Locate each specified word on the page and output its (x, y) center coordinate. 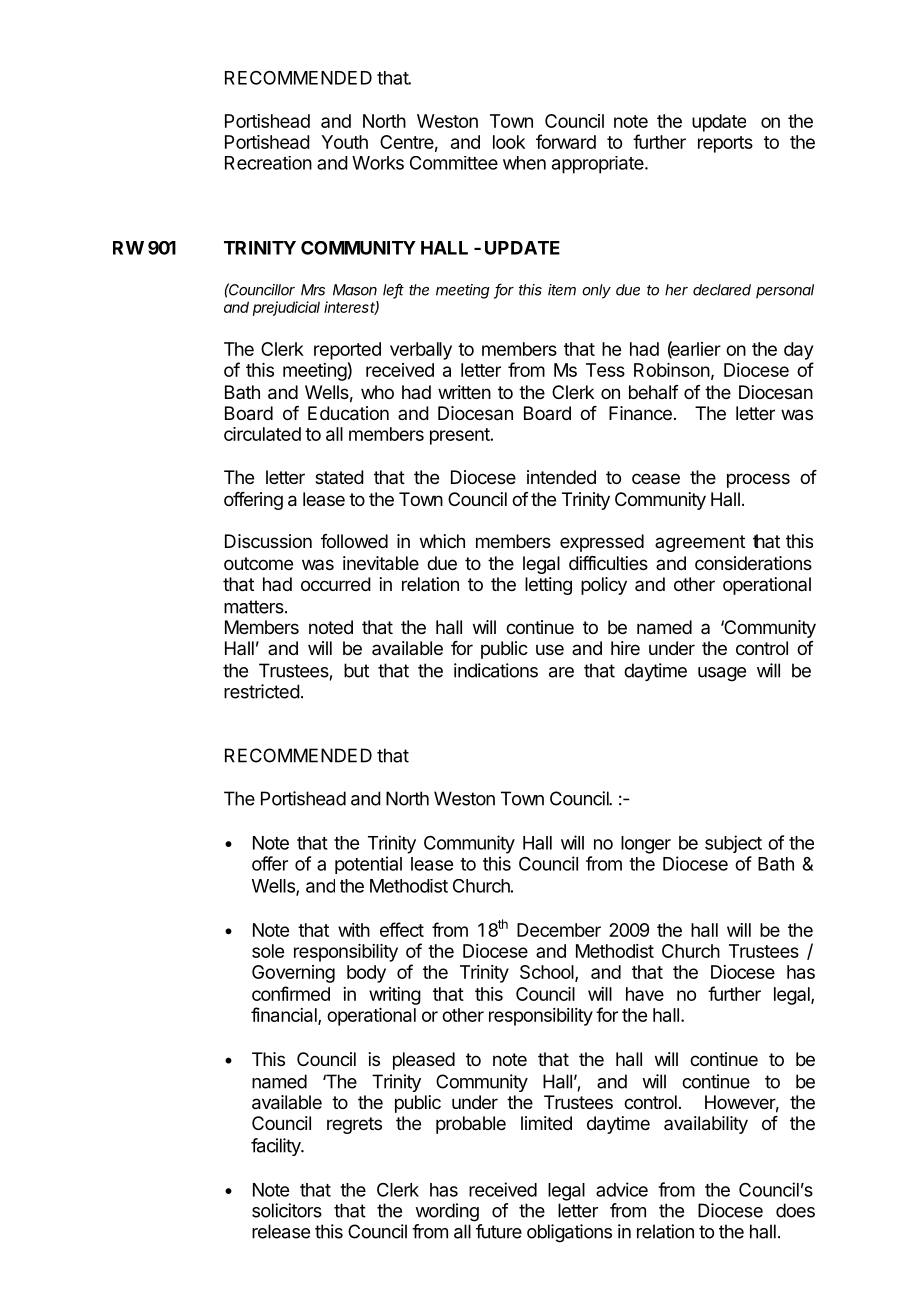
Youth (344, 142)
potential (368, 865)
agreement (700, 543)
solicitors (287, 1210)
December (559, 930)
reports (725, 144)
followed (354, 541)
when (524, 163)
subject (733, 844)
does (795, 1210)
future (499, 1231)
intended (561, 477)
